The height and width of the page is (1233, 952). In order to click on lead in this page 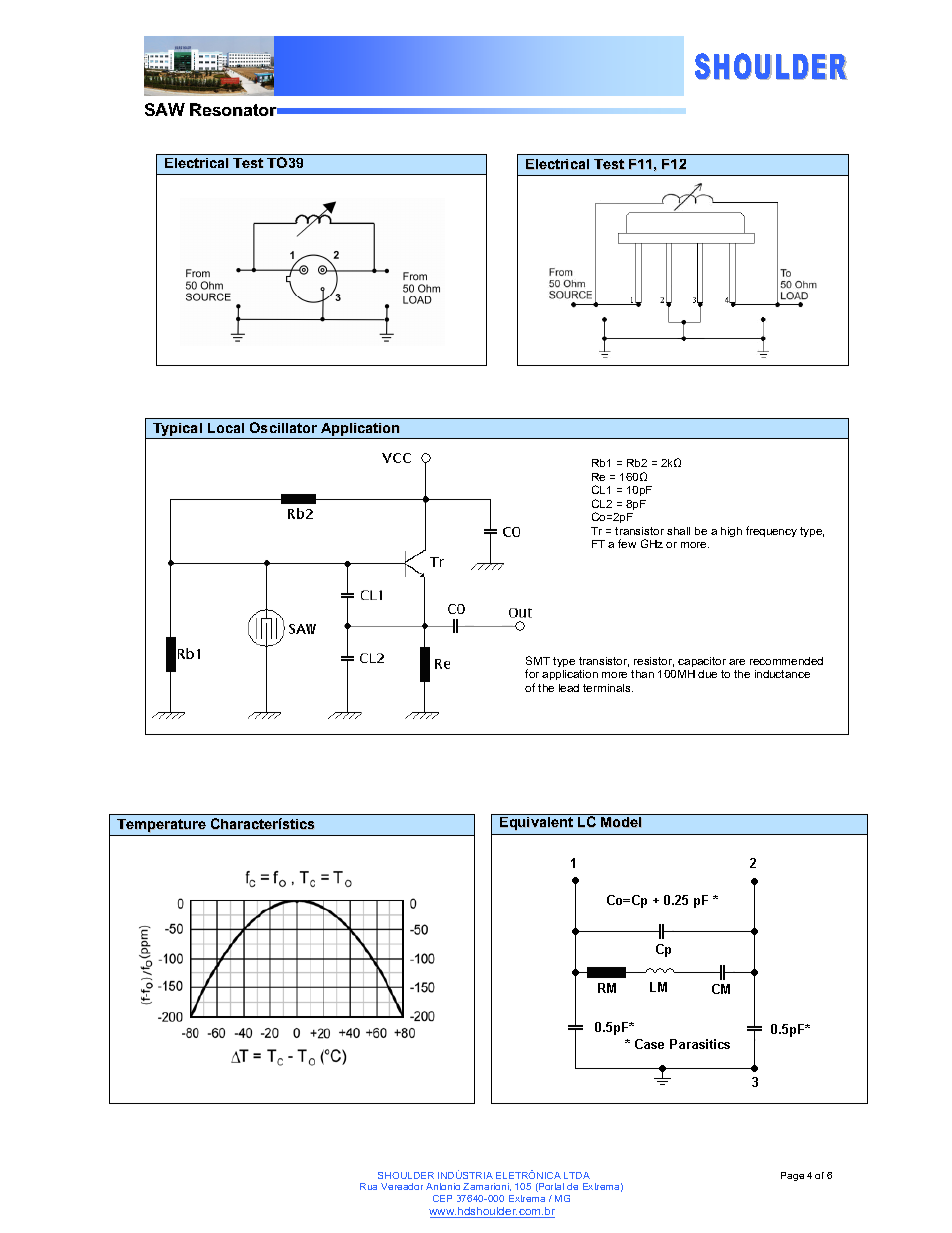, I will do `click(569, 688)`.
